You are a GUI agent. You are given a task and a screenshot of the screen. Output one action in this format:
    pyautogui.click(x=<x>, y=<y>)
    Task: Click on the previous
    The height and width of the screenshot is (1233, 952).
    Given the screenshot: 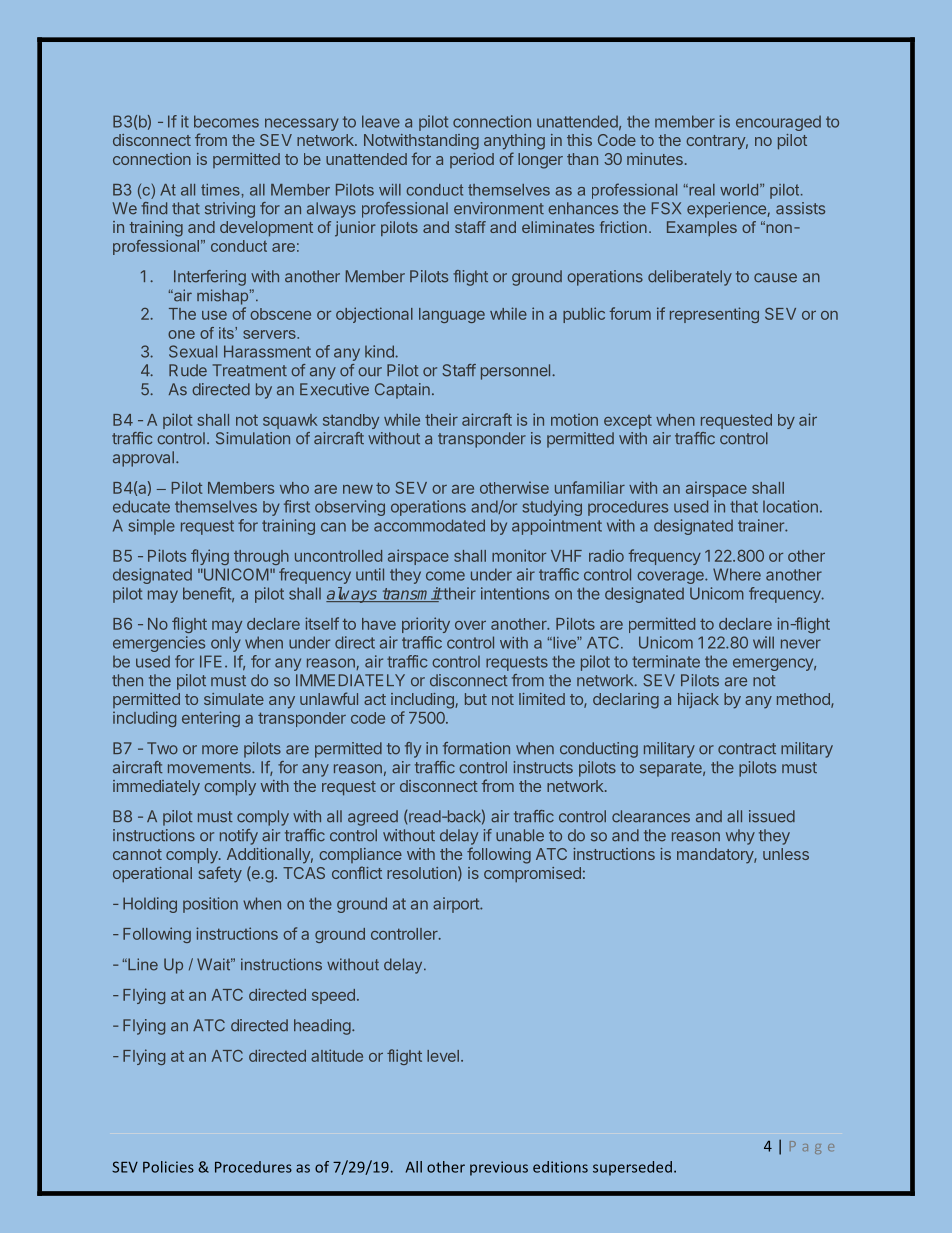 What is the action you would take?
    pyautogui.click(x=499, y=1168)
